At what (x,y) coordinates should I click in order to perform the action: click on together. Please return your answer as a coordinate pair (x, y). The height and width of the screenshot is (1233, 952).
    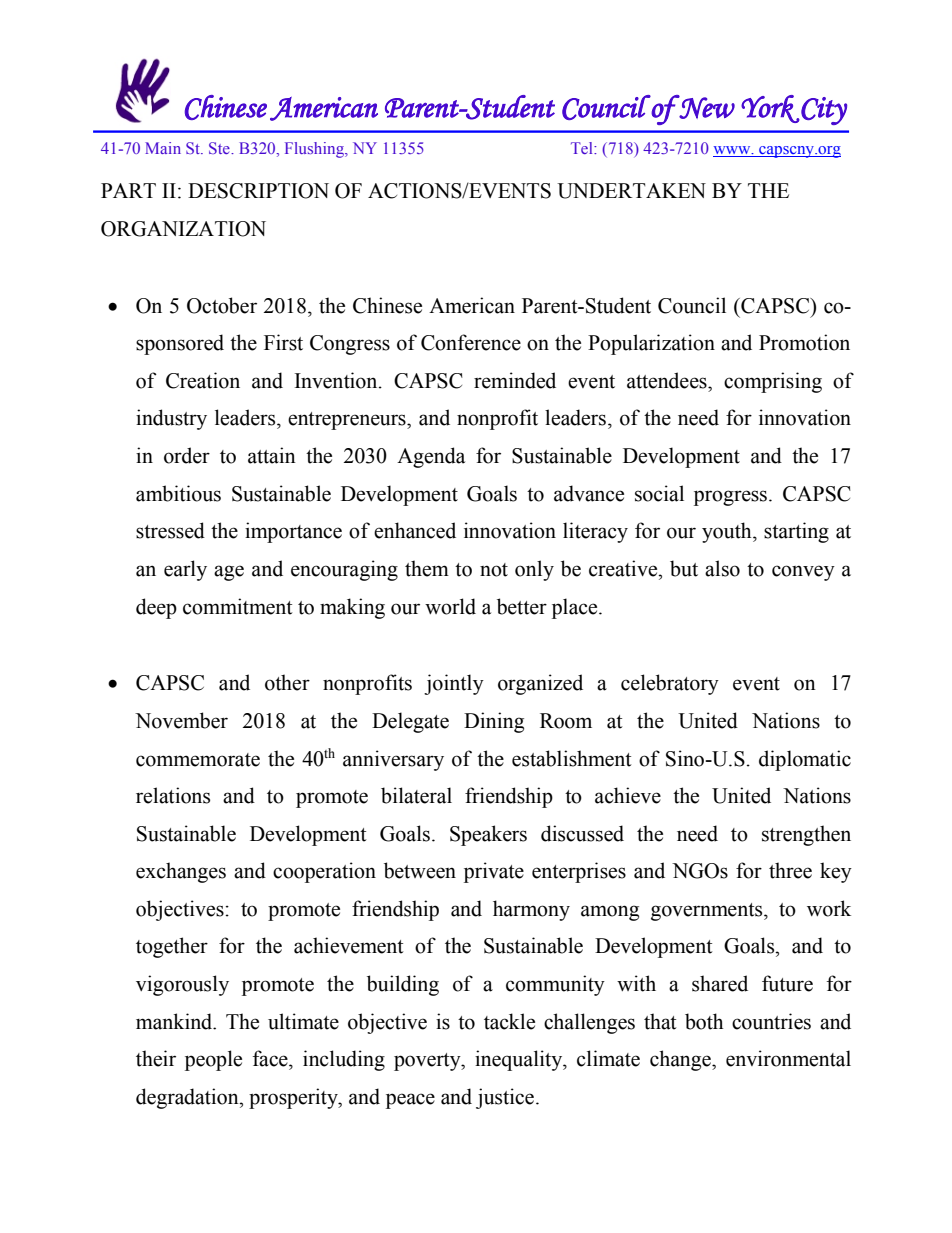
    Looking at the image, I should click on (172, 947).
